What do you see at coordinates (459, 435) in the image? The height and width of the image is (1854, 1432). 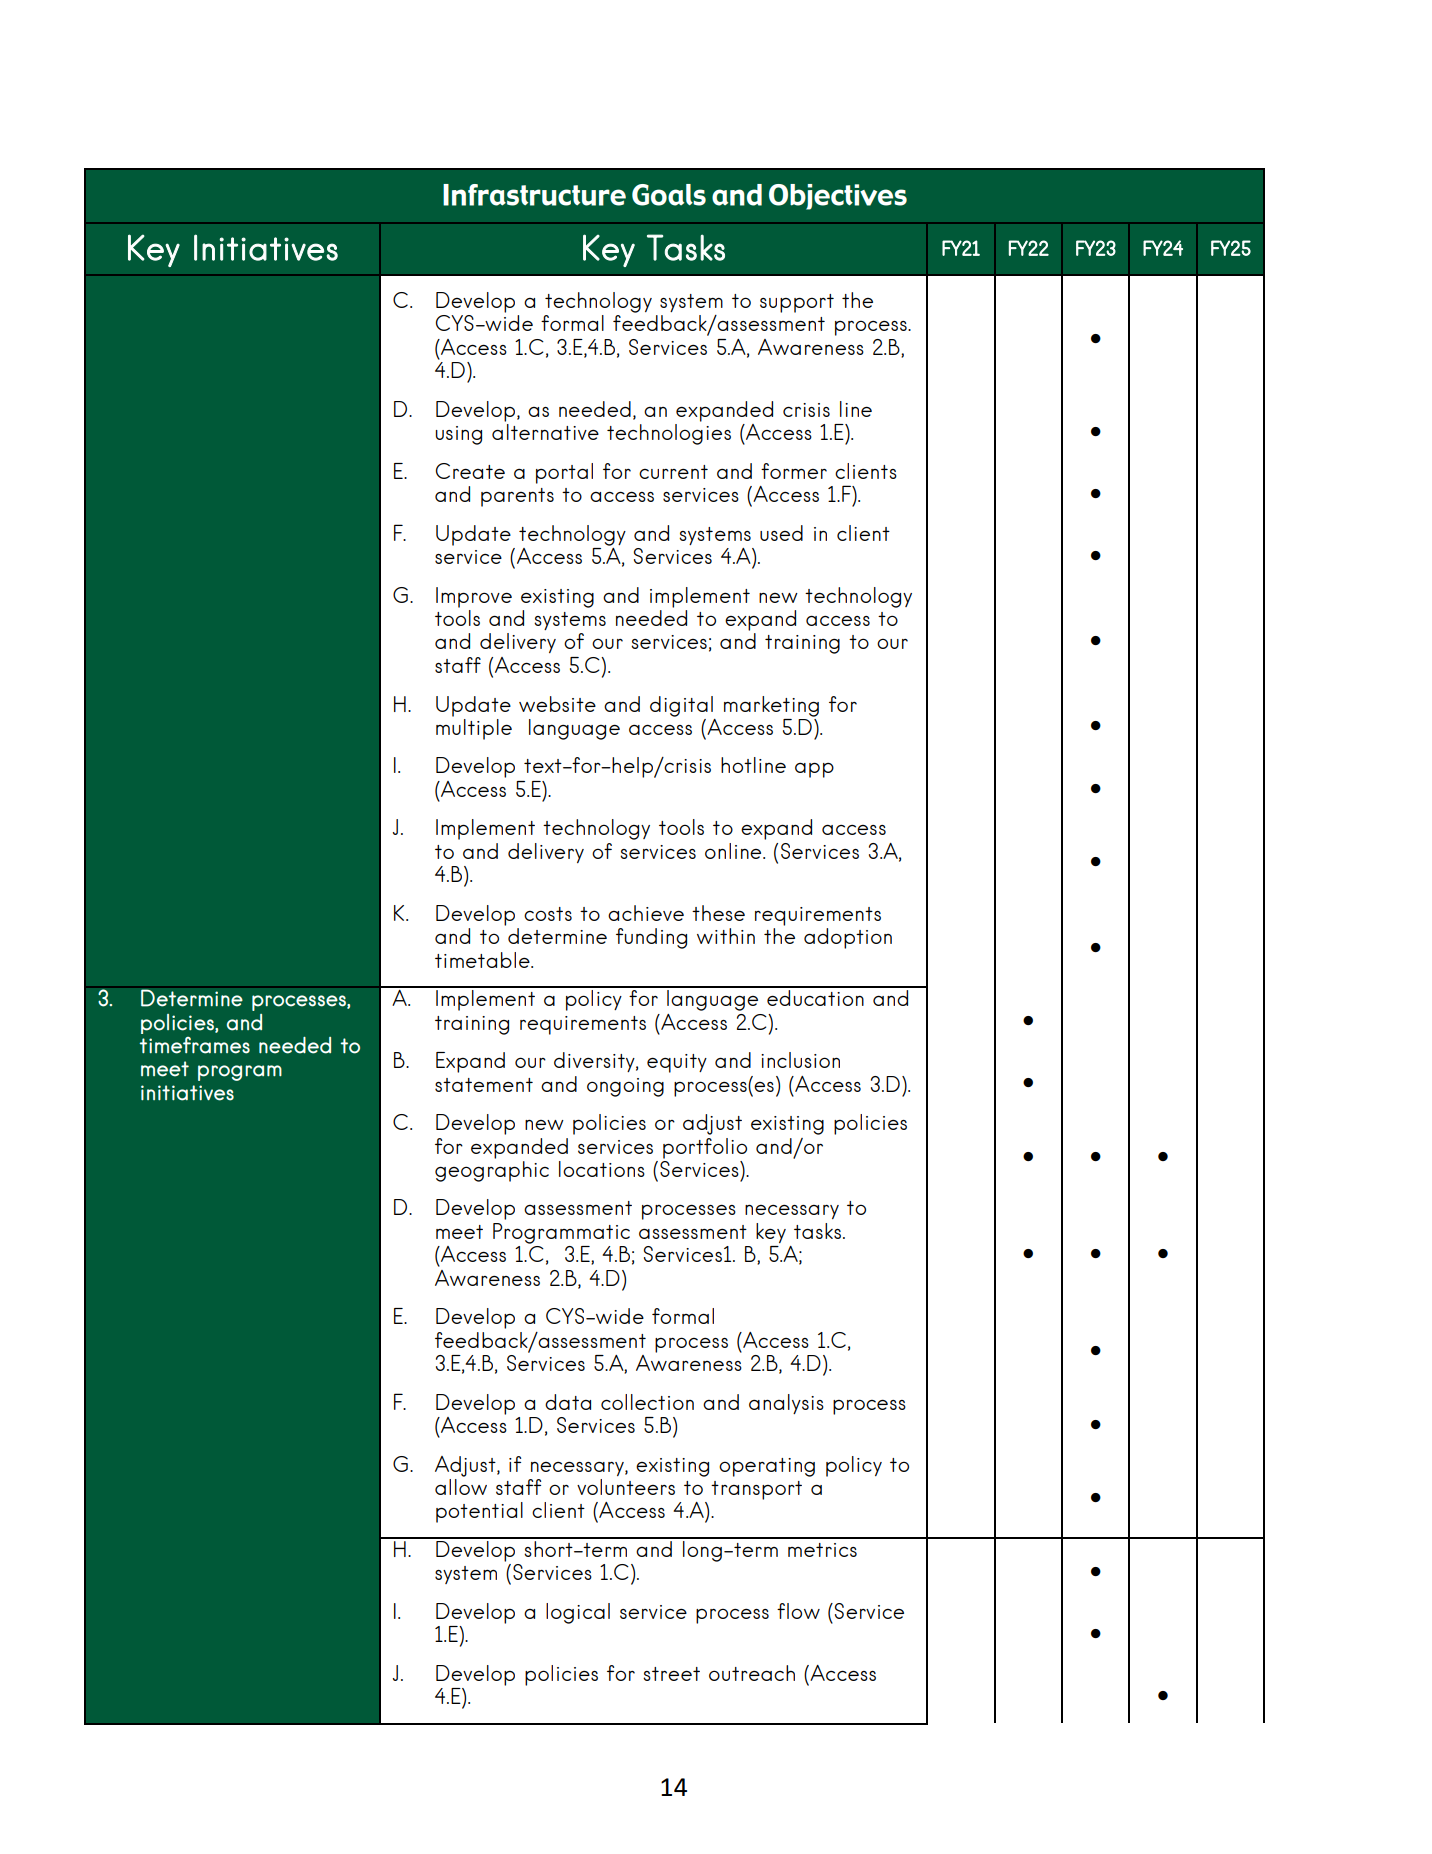 I see `using` at bounding box center [459, 435].
